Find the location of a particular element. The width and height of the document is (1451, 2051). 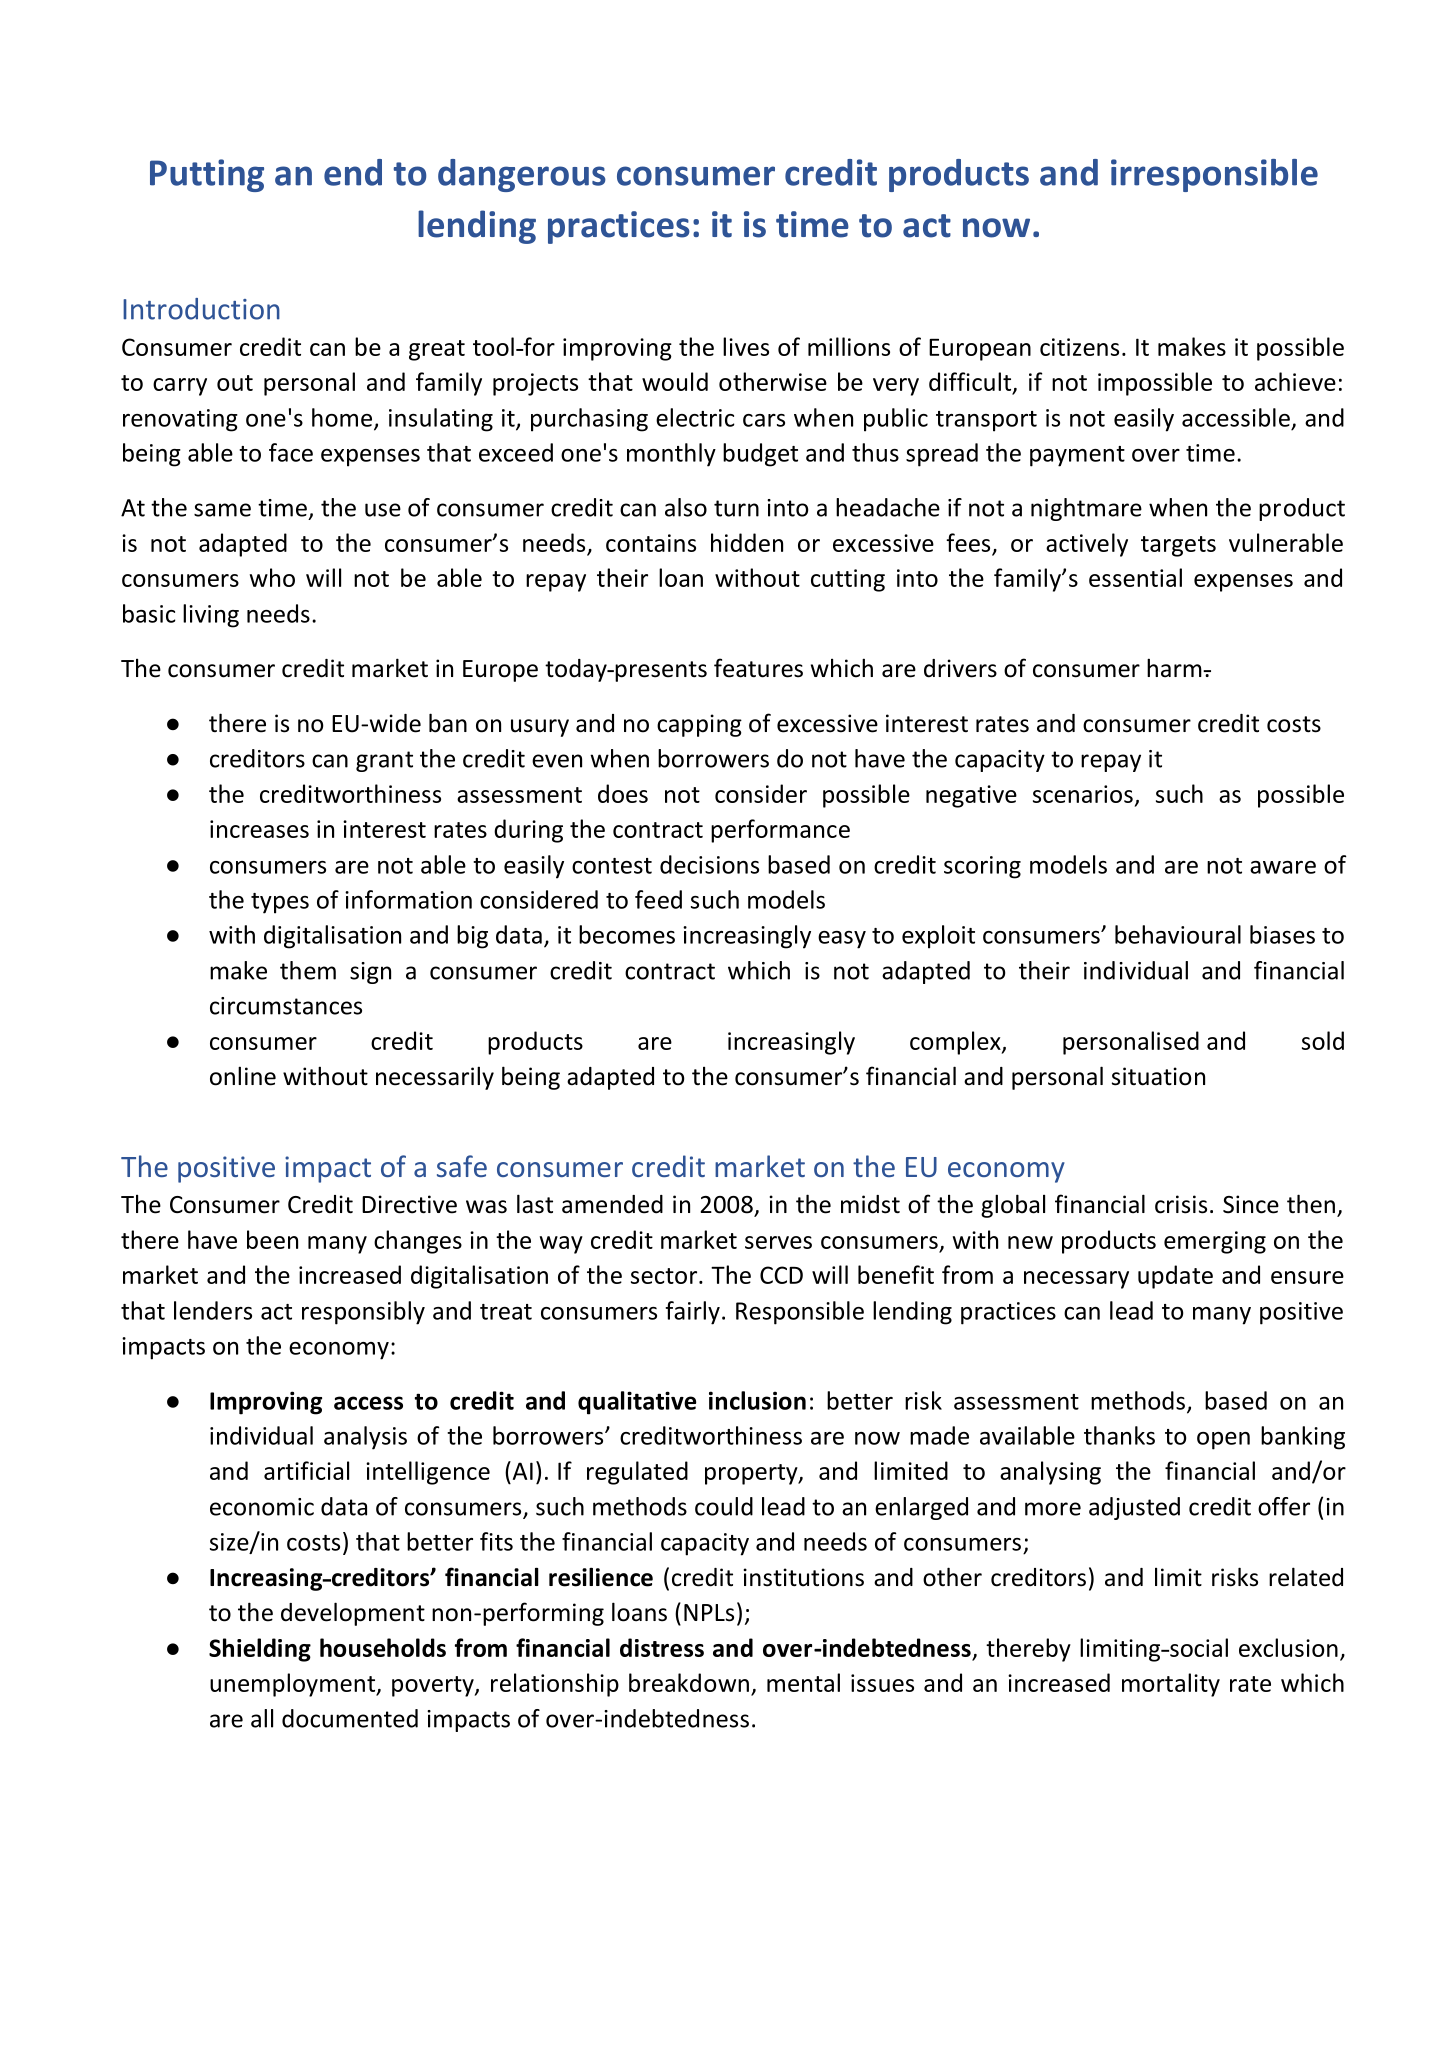

lives is located at coordinates (746, 346).
